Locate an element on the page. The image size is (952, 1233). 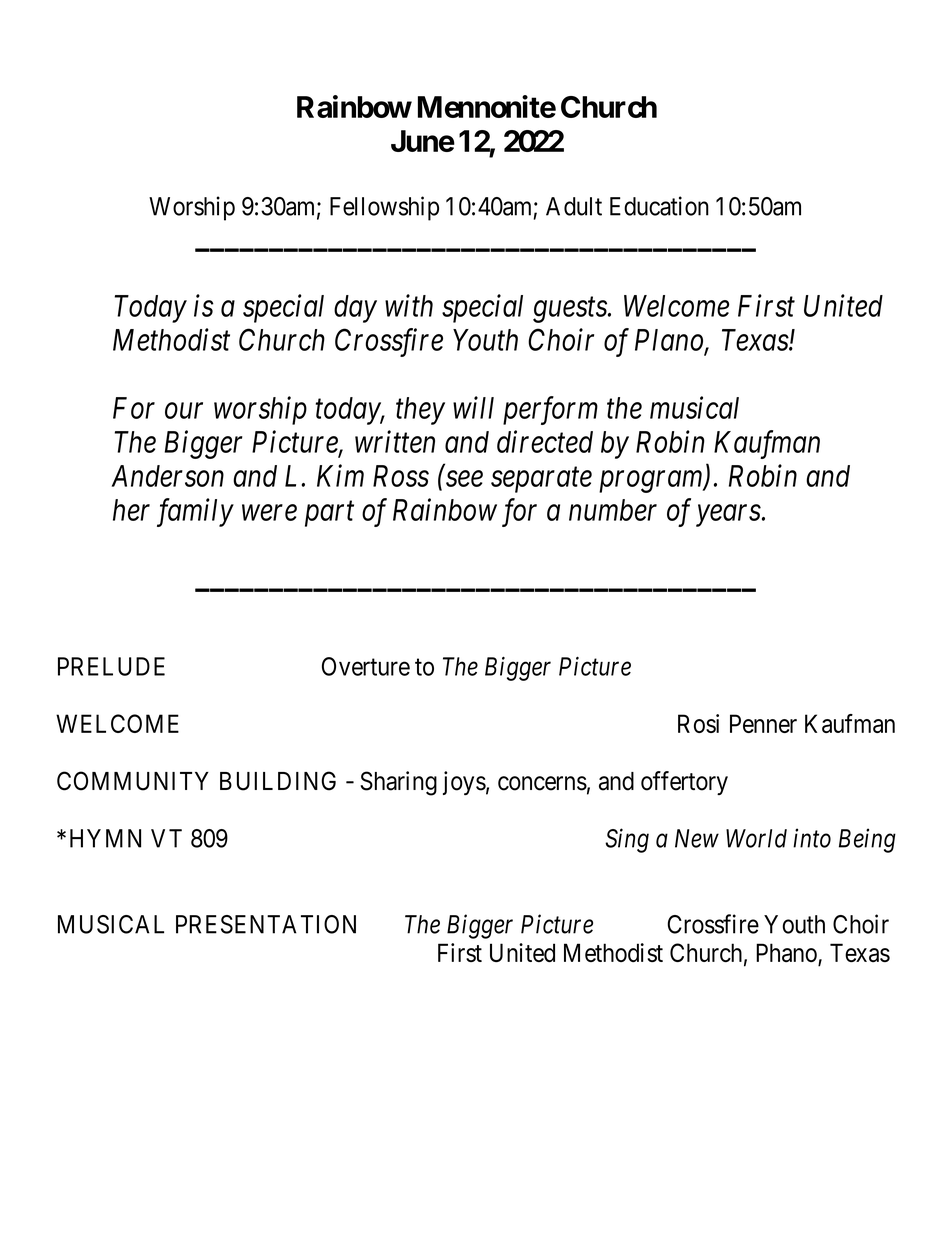
PRELUDE is located at coordinates (111, 666).
